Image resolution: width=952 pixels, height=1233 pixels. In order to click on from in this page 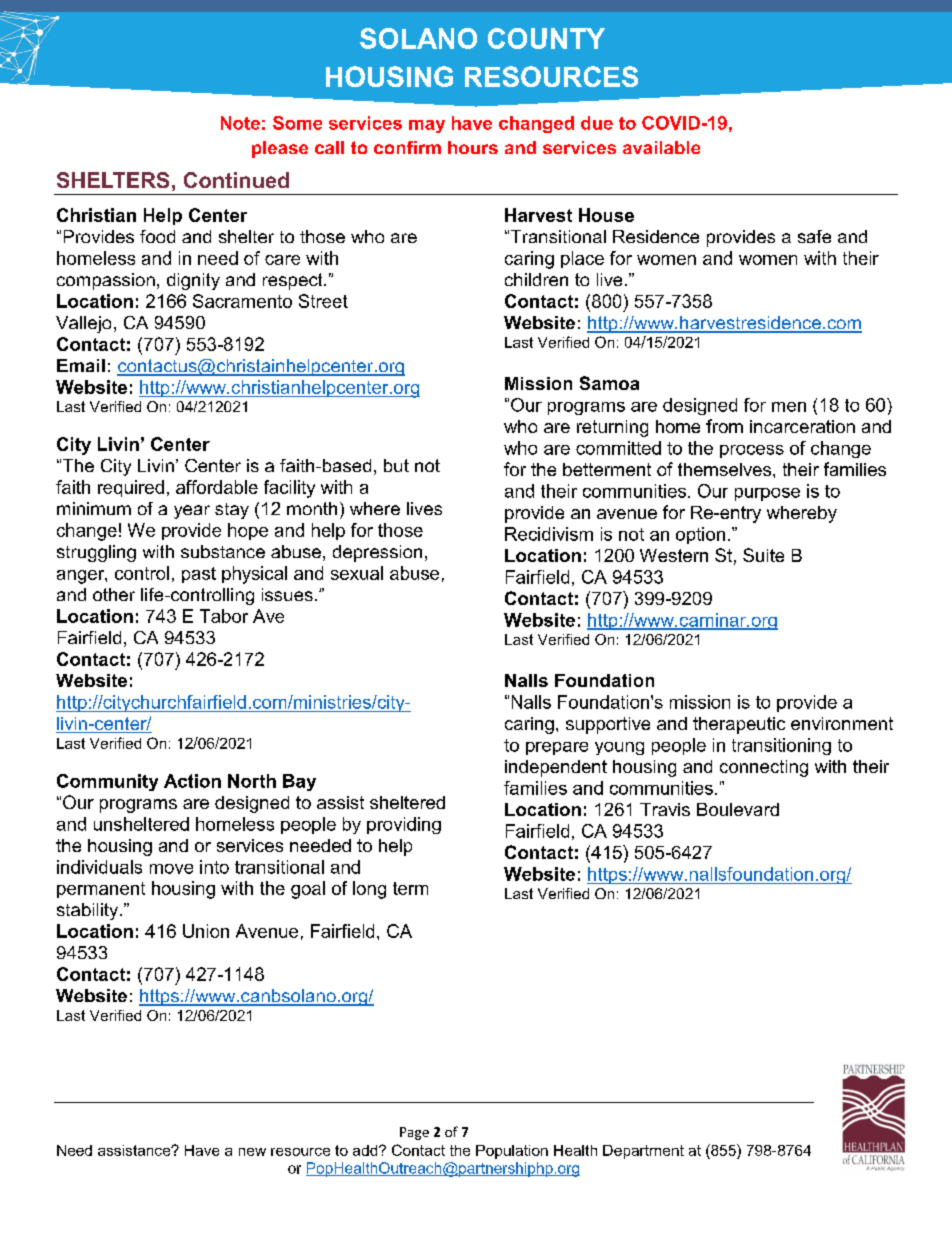, I will do `click(724, 426)`.
